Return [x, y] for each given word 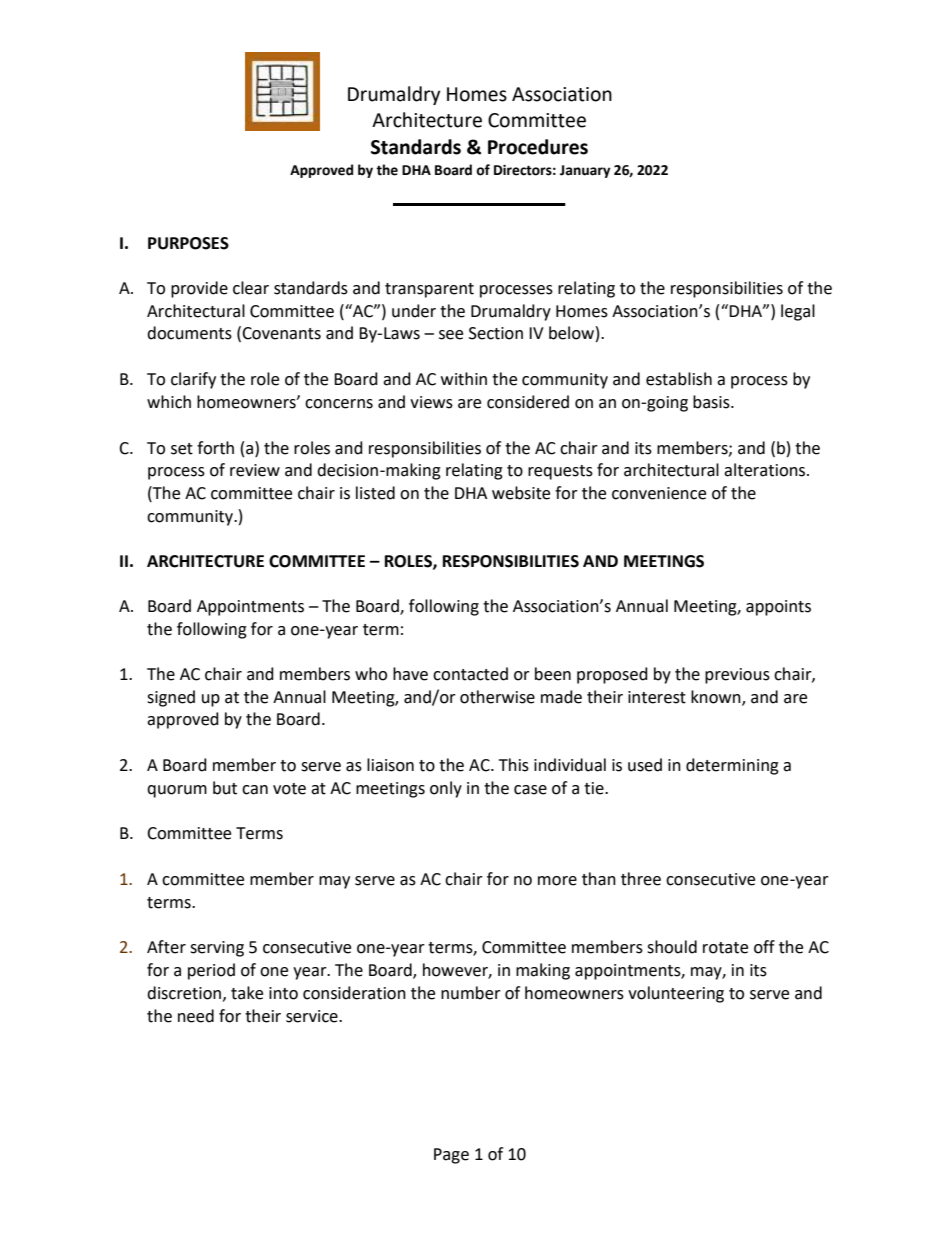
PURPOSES [188, 243]
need [196, 1016]
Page [451, 1156]
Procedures [538, 147]
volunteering [676, 994]
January [585, 171]
